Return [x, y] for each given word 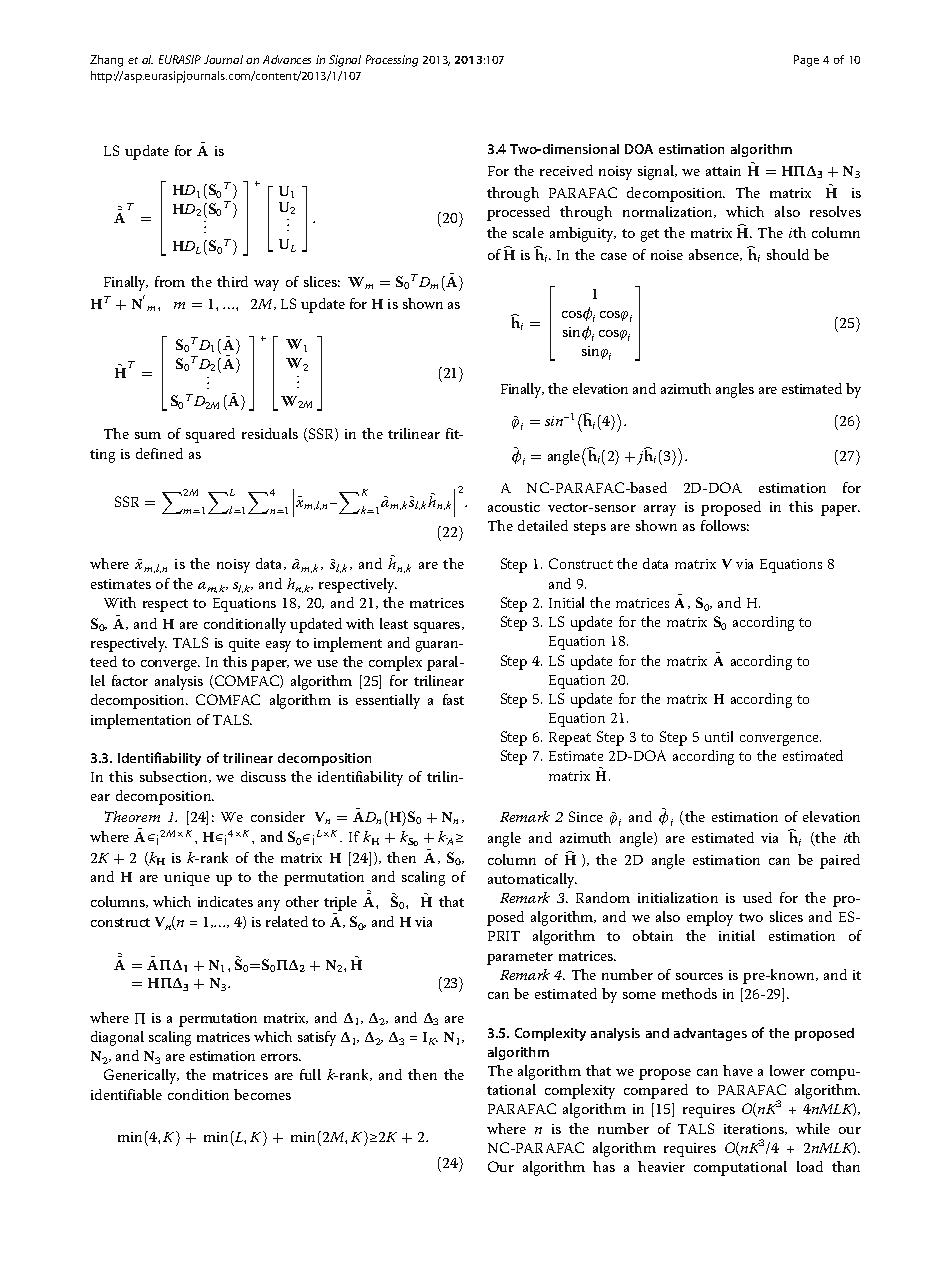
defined [159, 453]
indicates [225, 901]
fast [453, 699]
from [170, 281]
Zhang [106, 61]
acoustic [514, 507]
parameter [520, 958]
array [660, 510]
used [757, 897]
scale [528, 232]
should [788, 254]
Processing [392, 61]
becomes [262, 1094]
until [719, 736]
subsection [175, 777]
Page [806, 61]
